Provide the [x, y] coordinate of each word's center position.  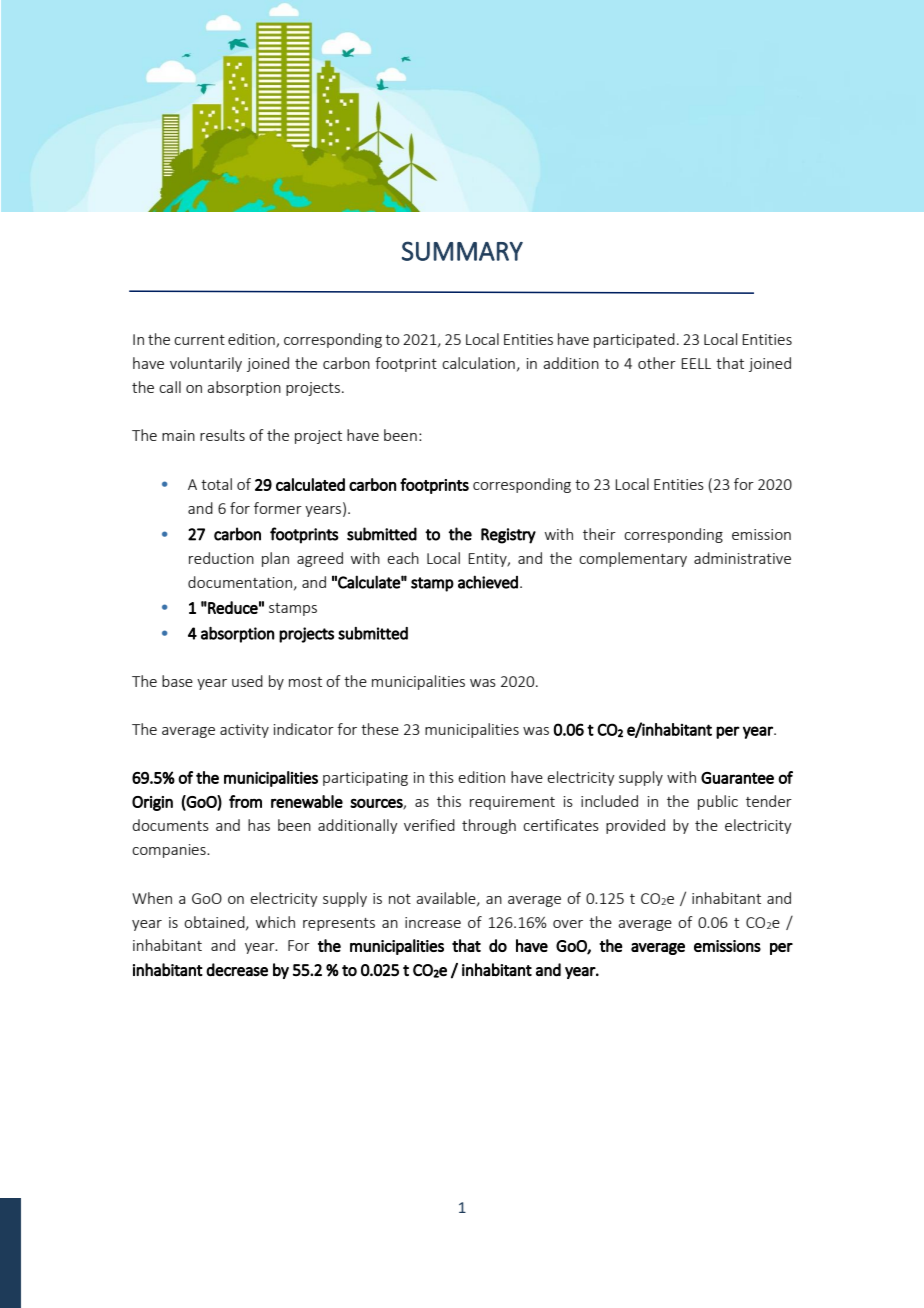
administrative [742, 558]
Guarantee [737, 778]
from [245, 801]
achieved [488, 582]
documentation [241, 583]
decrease [237, 970]
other [657, 363]
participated [634, 340]
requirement [512, 803]
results [222, 435]
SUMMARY [462, 251]
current [199, 340]
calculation [478, 363]
